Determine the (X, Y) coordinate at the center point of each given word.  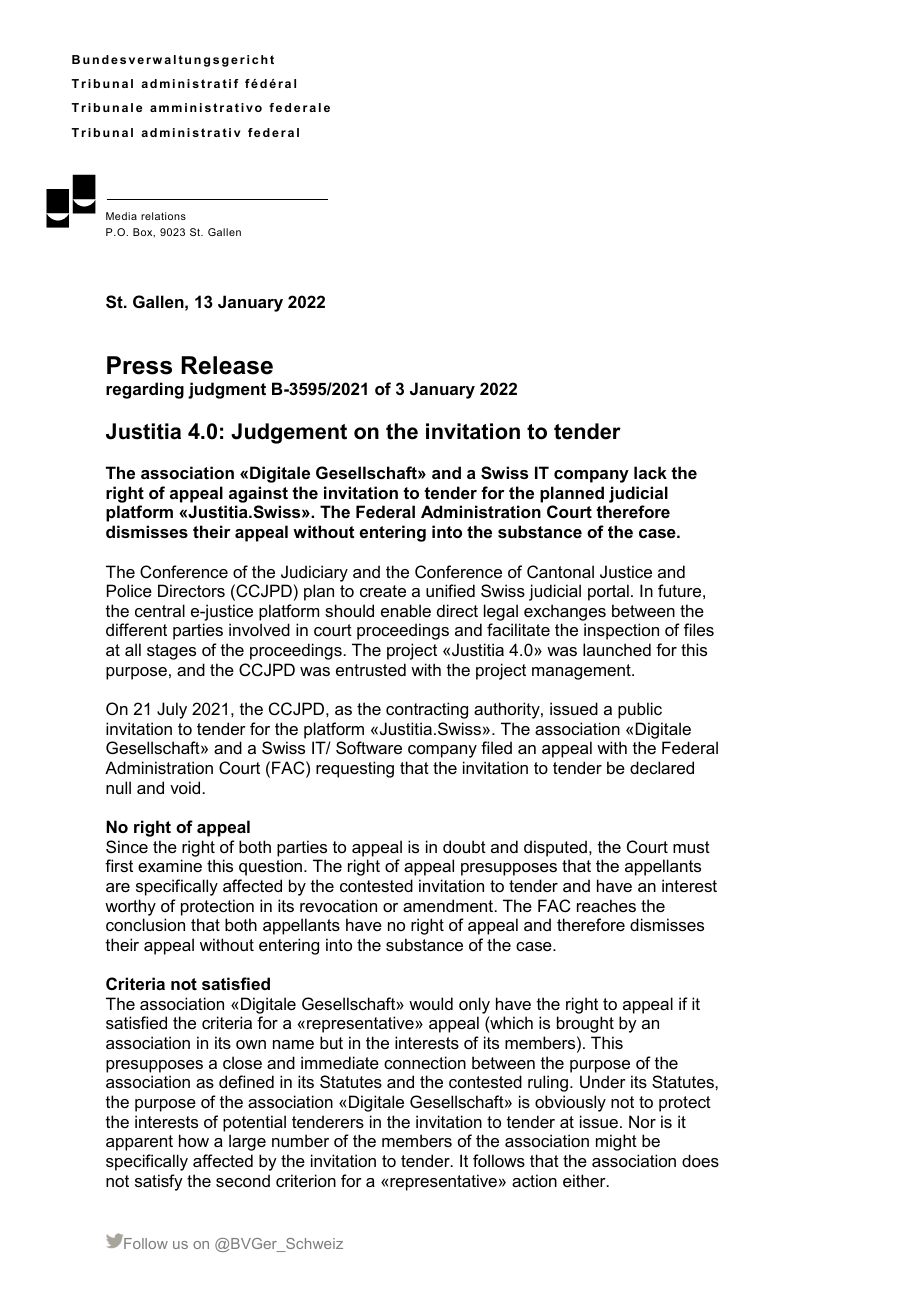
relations (163, 216)
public (640, 710)
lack (650, 472)
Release (227, 365)
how (194, 1140)
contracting (427, 710)
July (172, 710)
